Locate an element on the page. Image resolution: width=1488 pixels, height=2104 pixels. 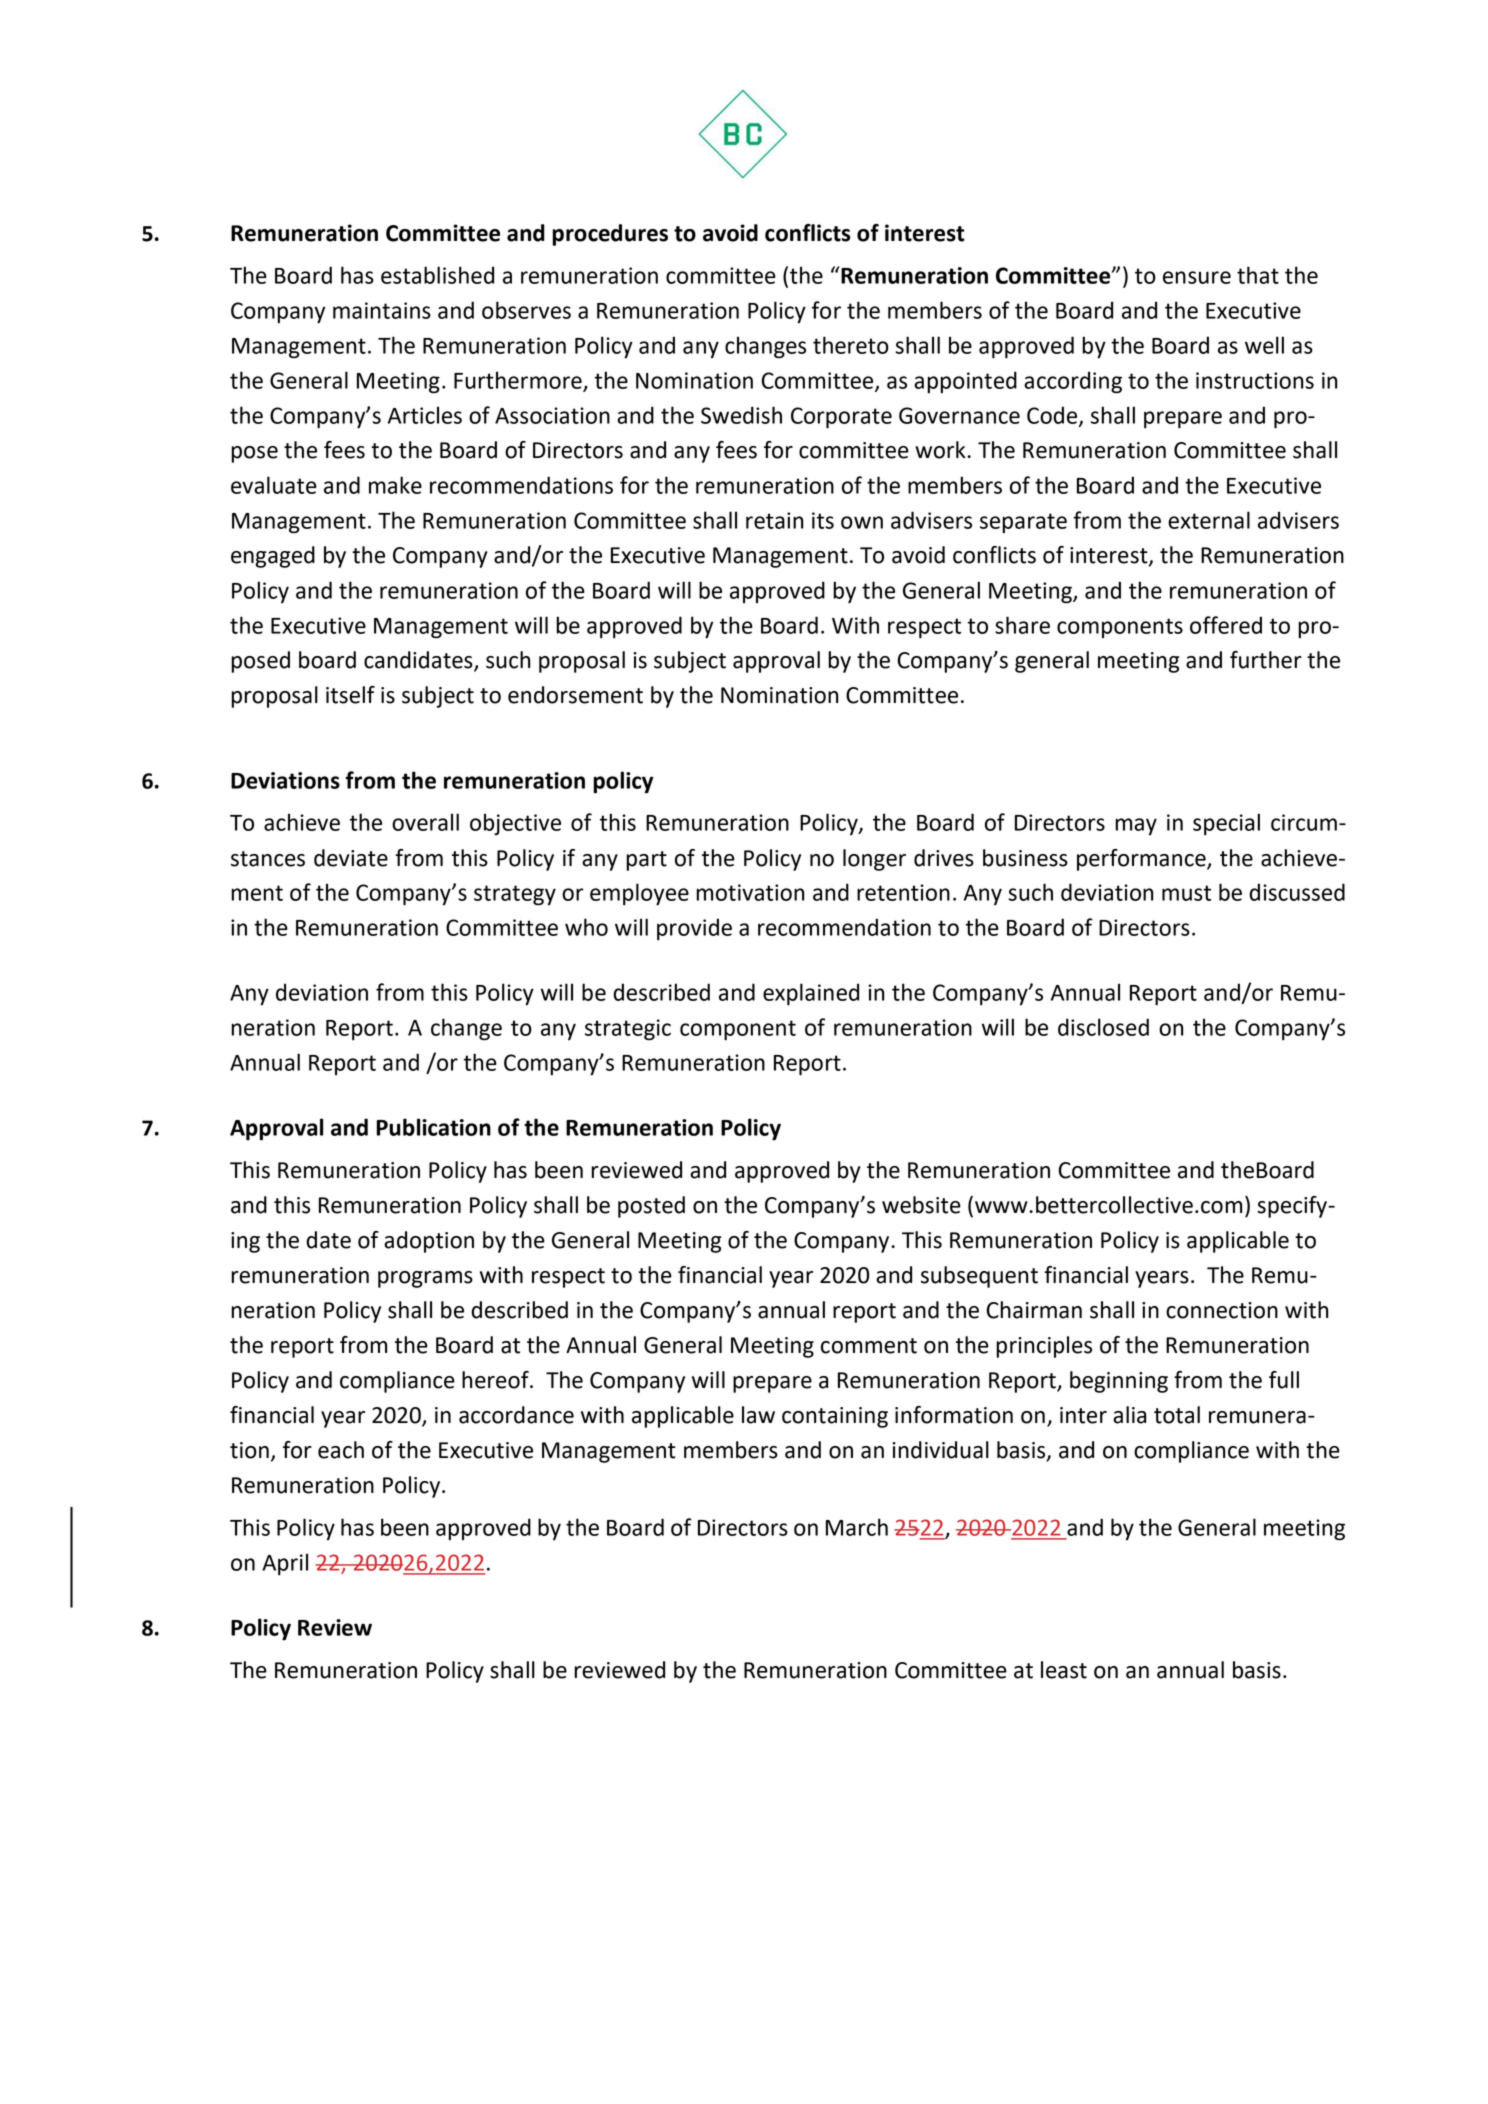
must is located at coordinates (1186, 893).
